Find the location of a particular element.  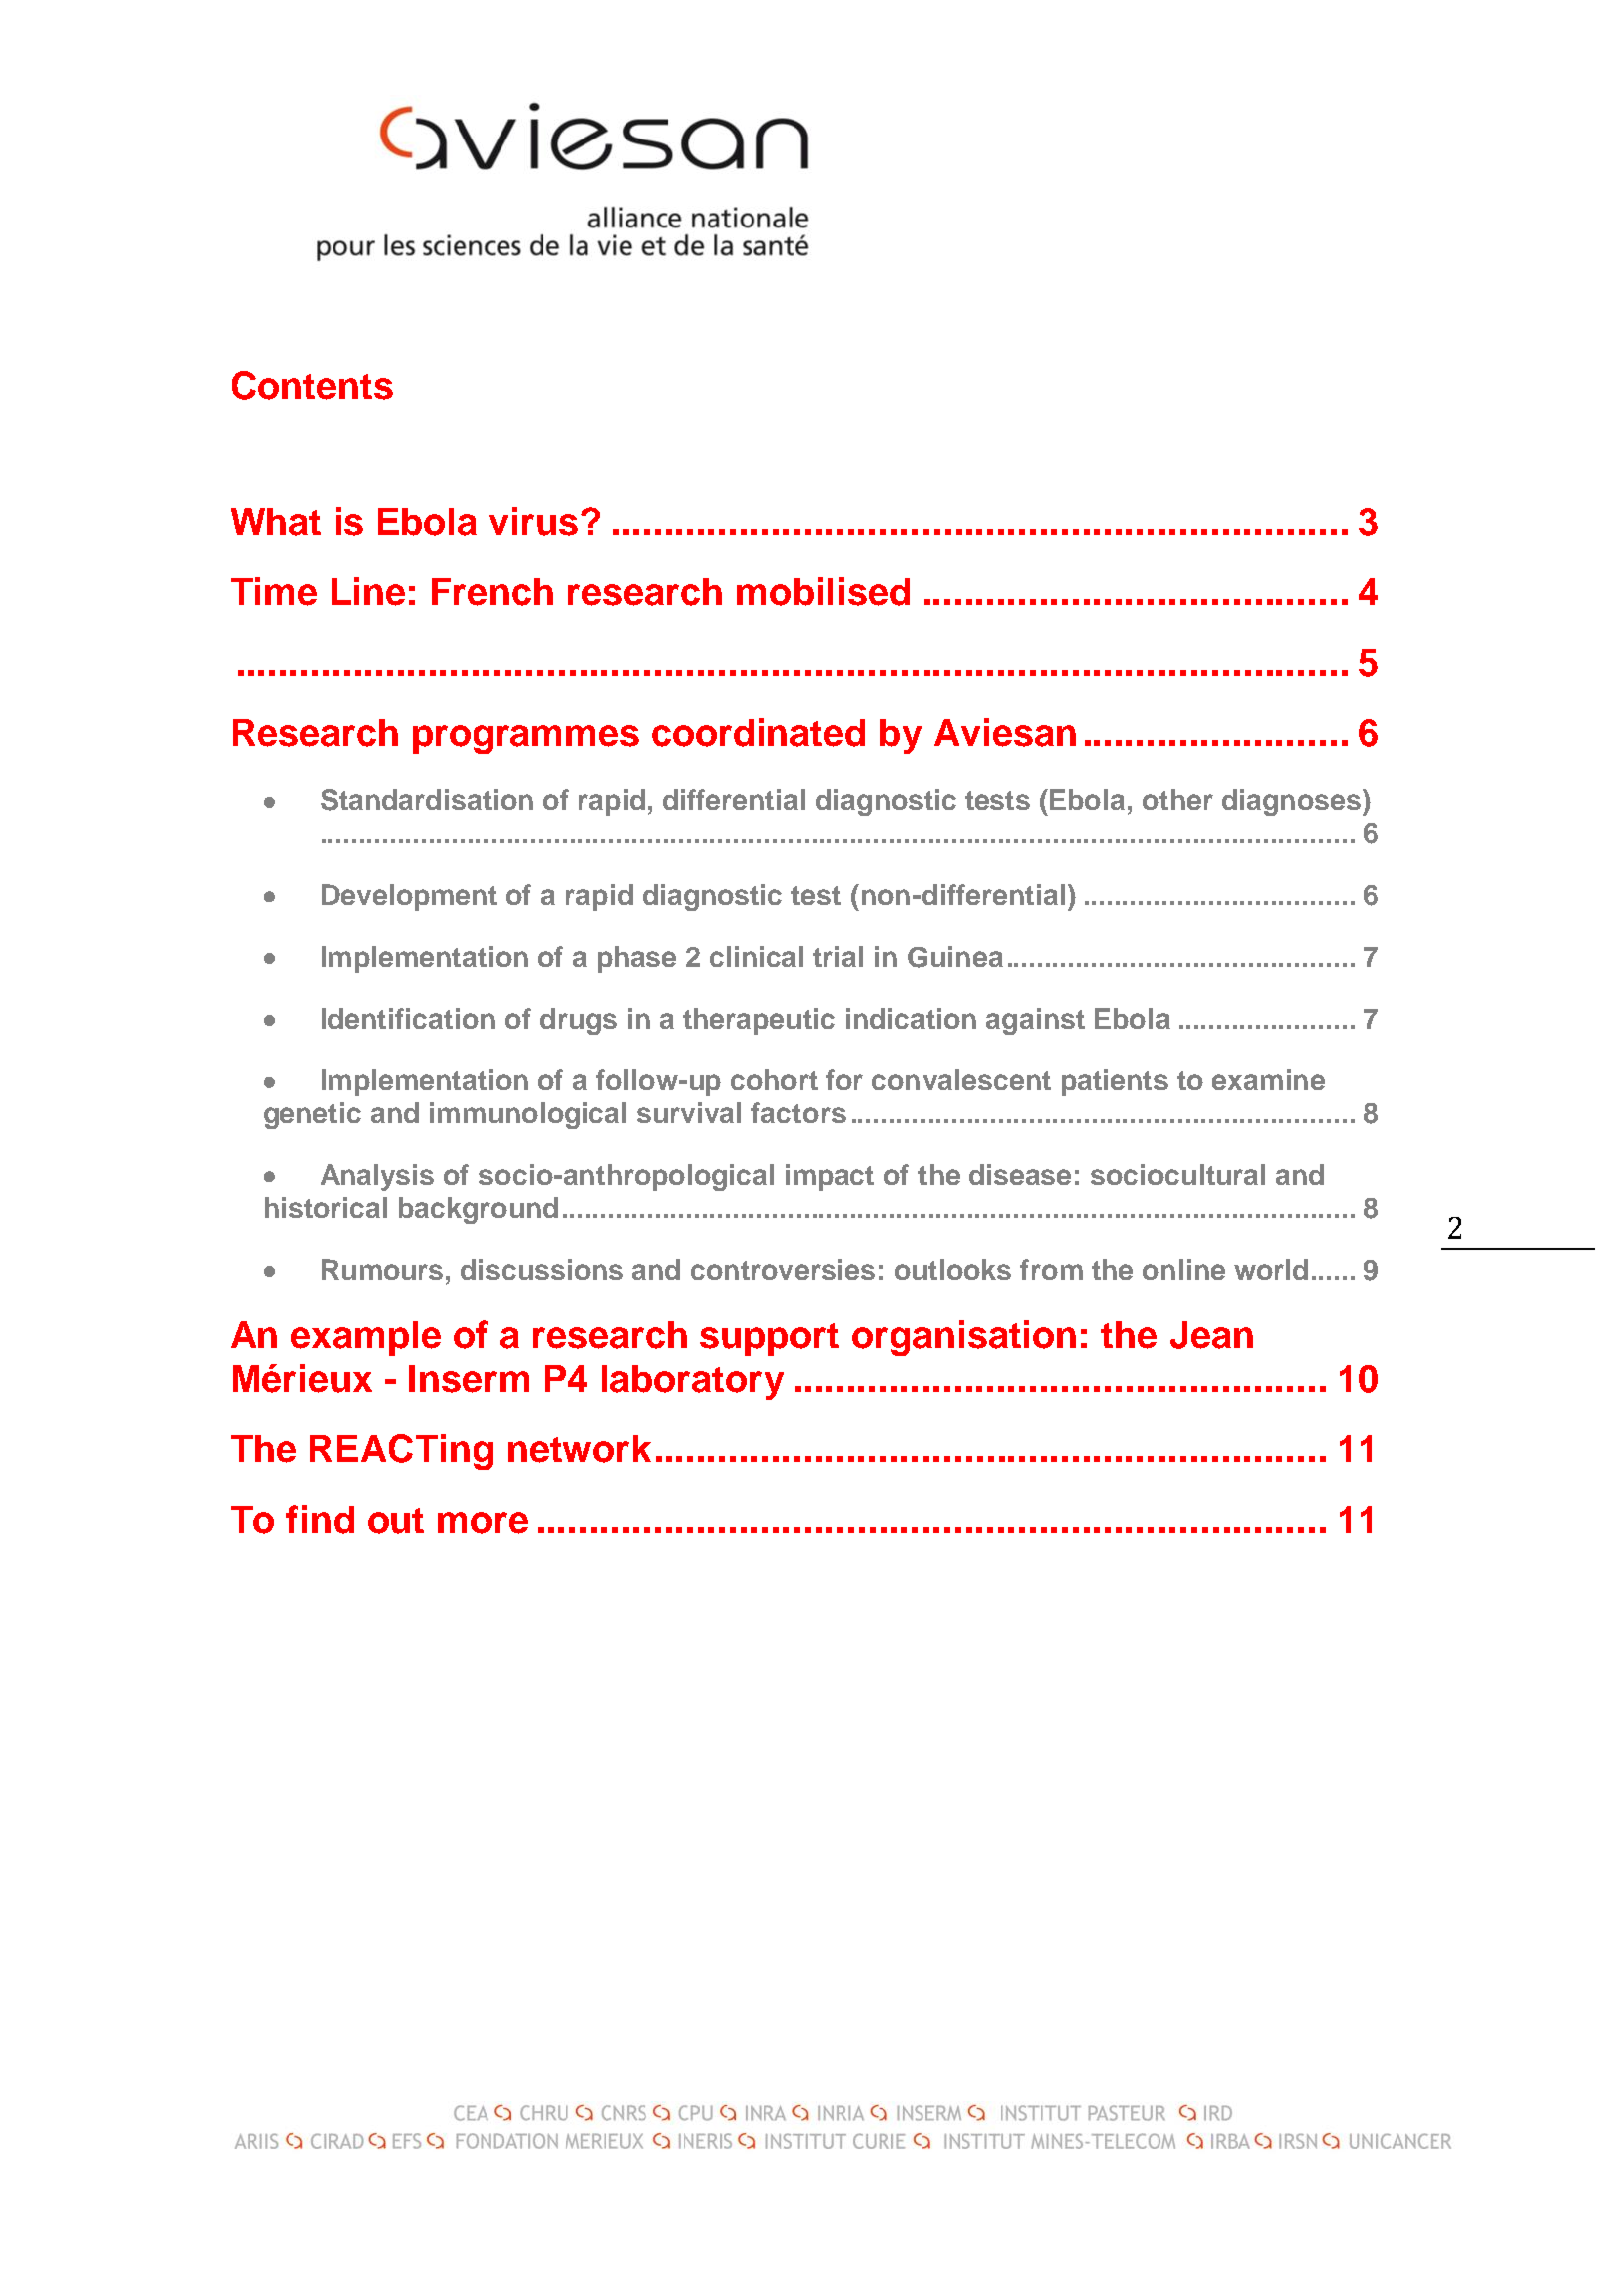

patients is located at coordinates (1115, 1082).
